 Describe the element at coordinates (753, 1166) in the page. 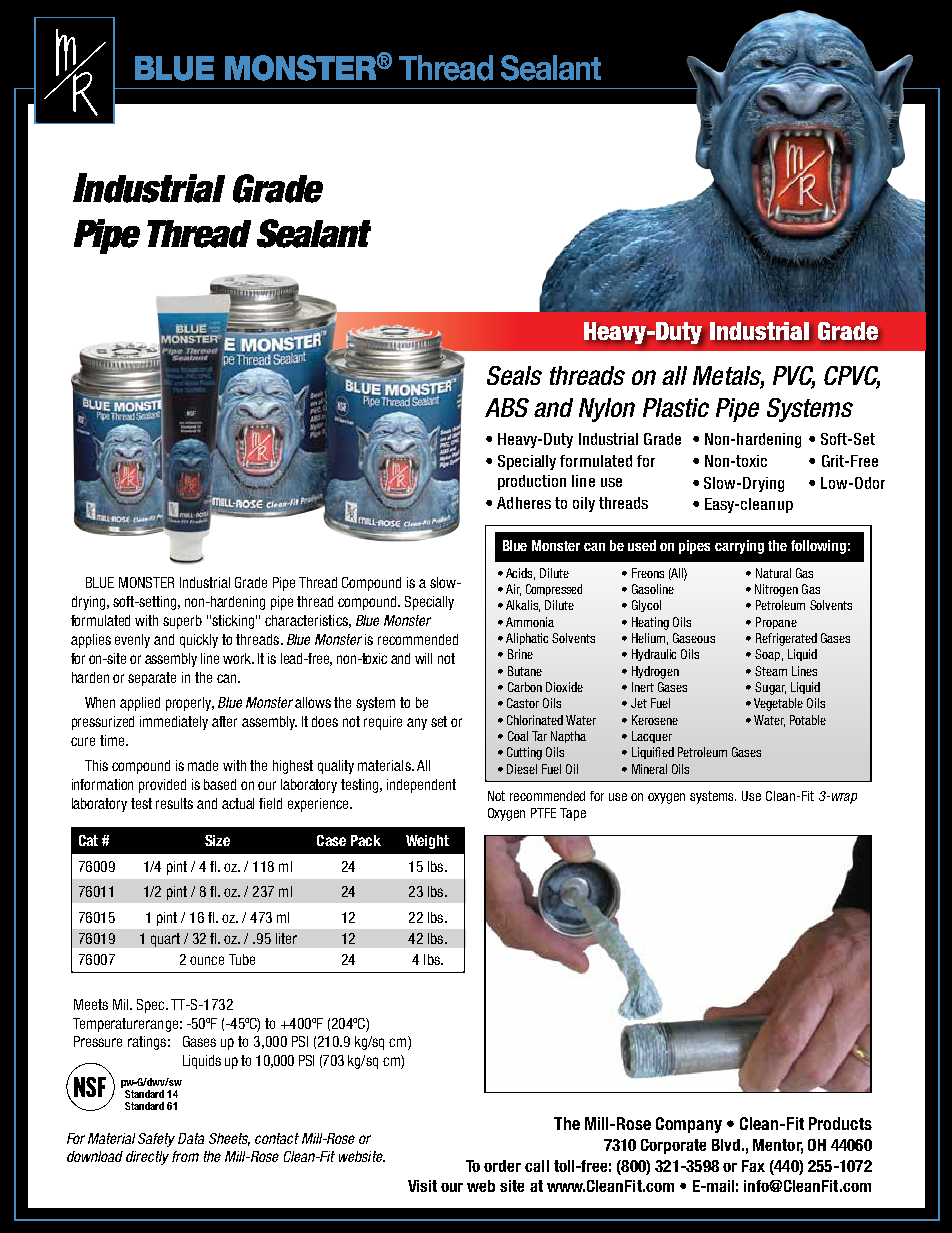

I see `Fax` at that location.
